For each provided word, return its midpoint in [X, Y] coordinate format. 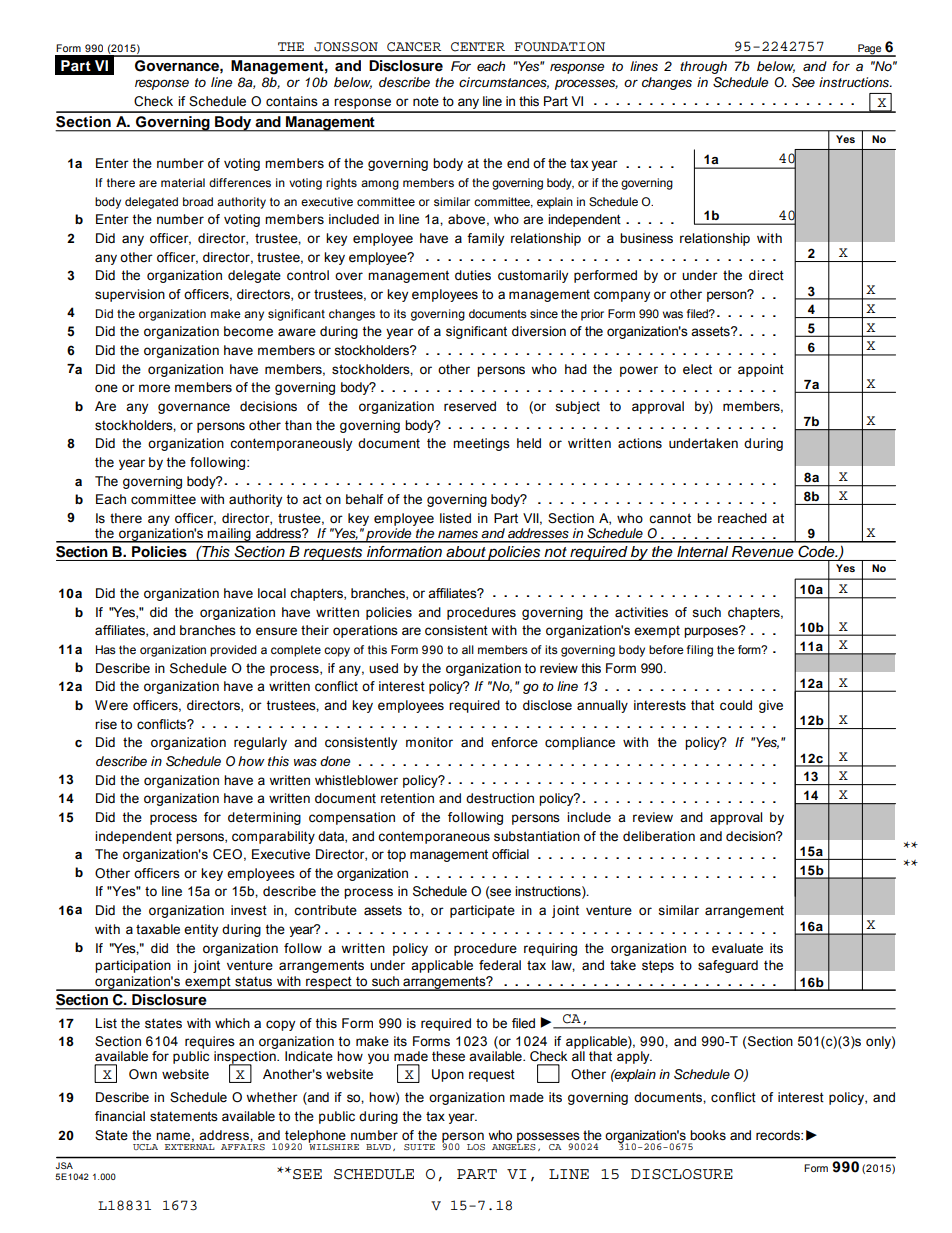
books [708, 1135]
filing [700, 651]
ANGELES [514, 1146]
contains [292, 101]
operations [365, 631]
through [703, 67]
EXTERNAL [190, 1147]
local [272, 593]
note [426, 101]
